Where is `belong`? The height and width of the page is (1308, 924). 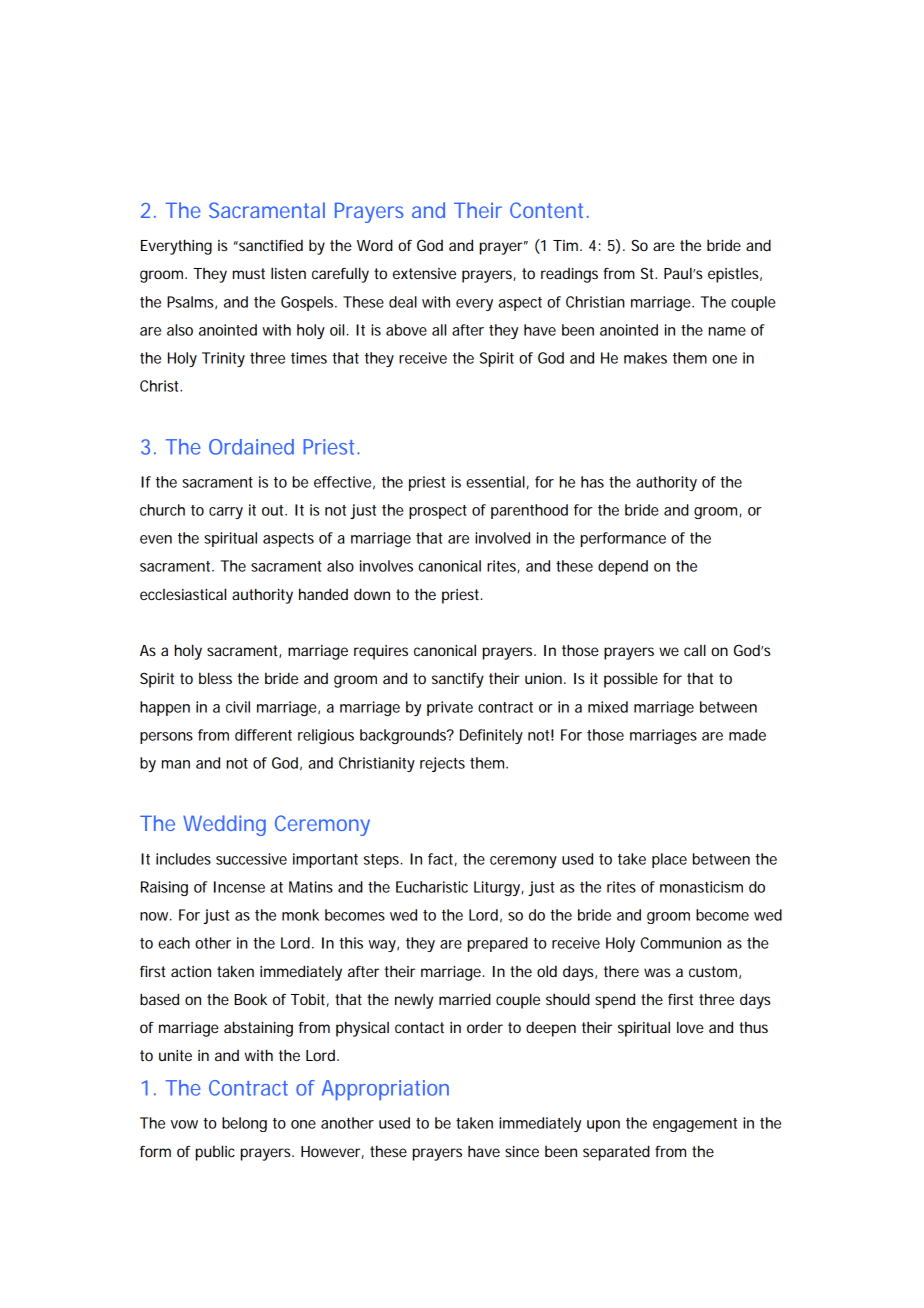 belong is located at coordinates (244, 1124).
